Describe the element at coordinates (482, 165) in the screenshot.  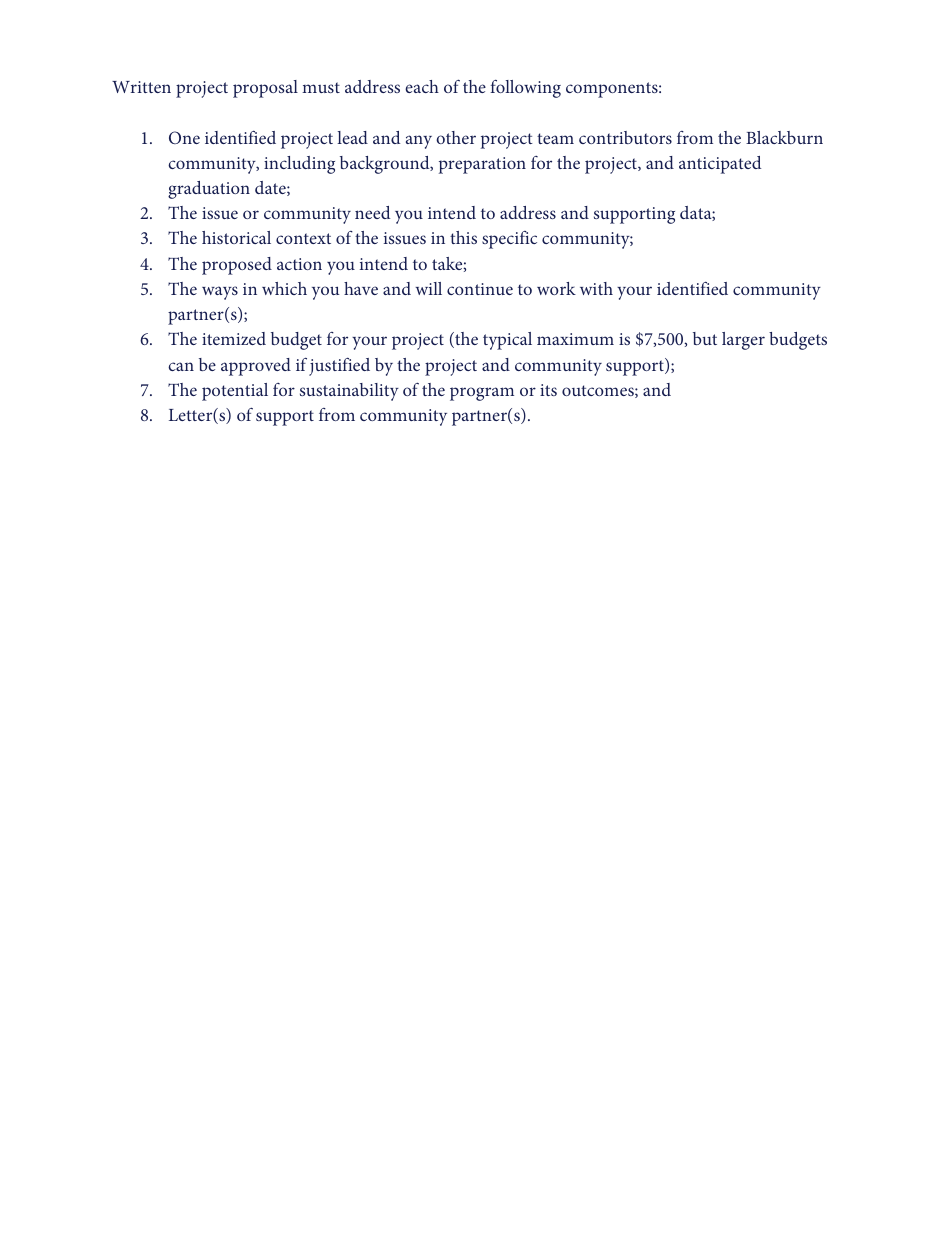
I see `preparation` at that location.
